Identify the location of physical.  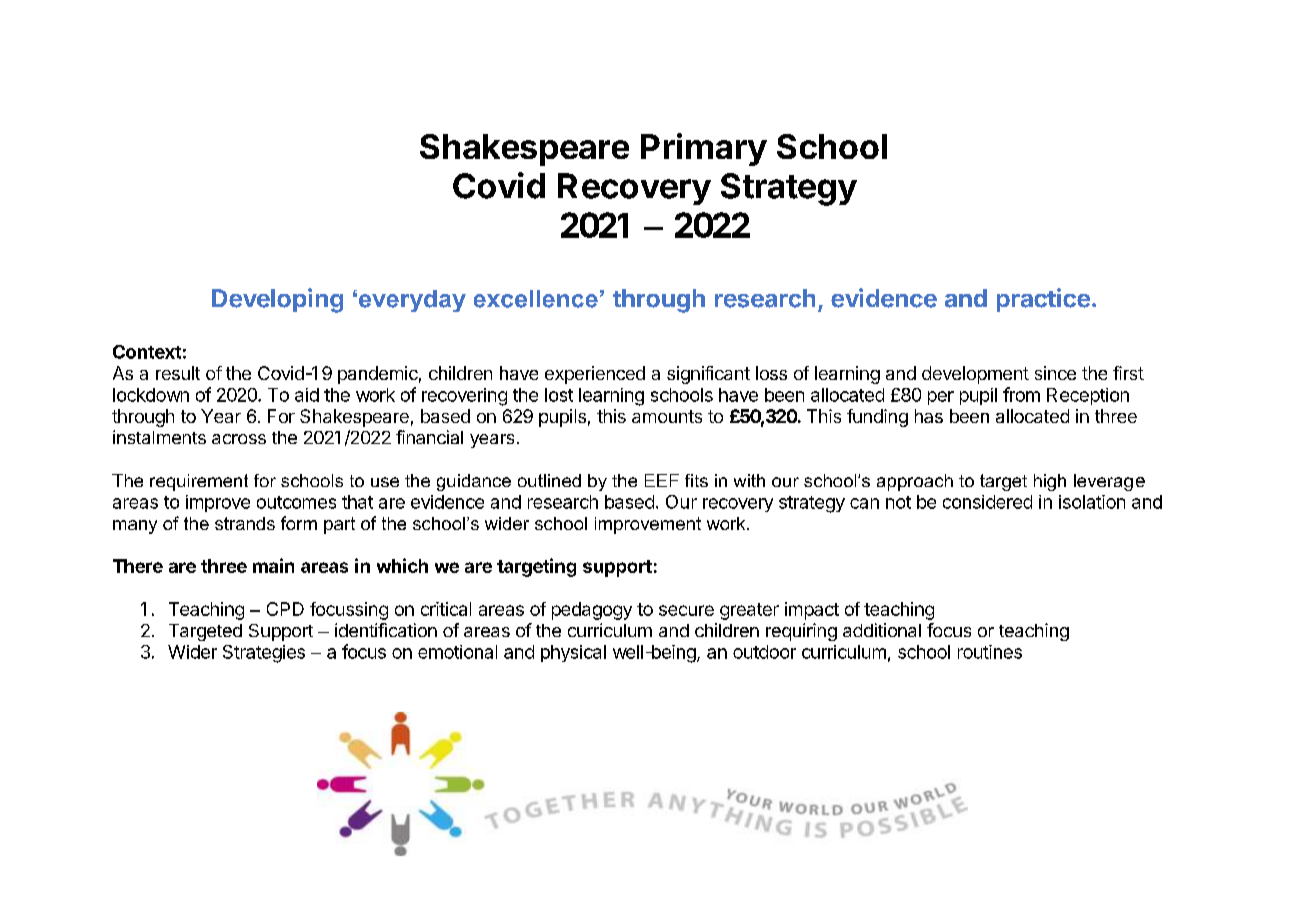
(573, 653).
